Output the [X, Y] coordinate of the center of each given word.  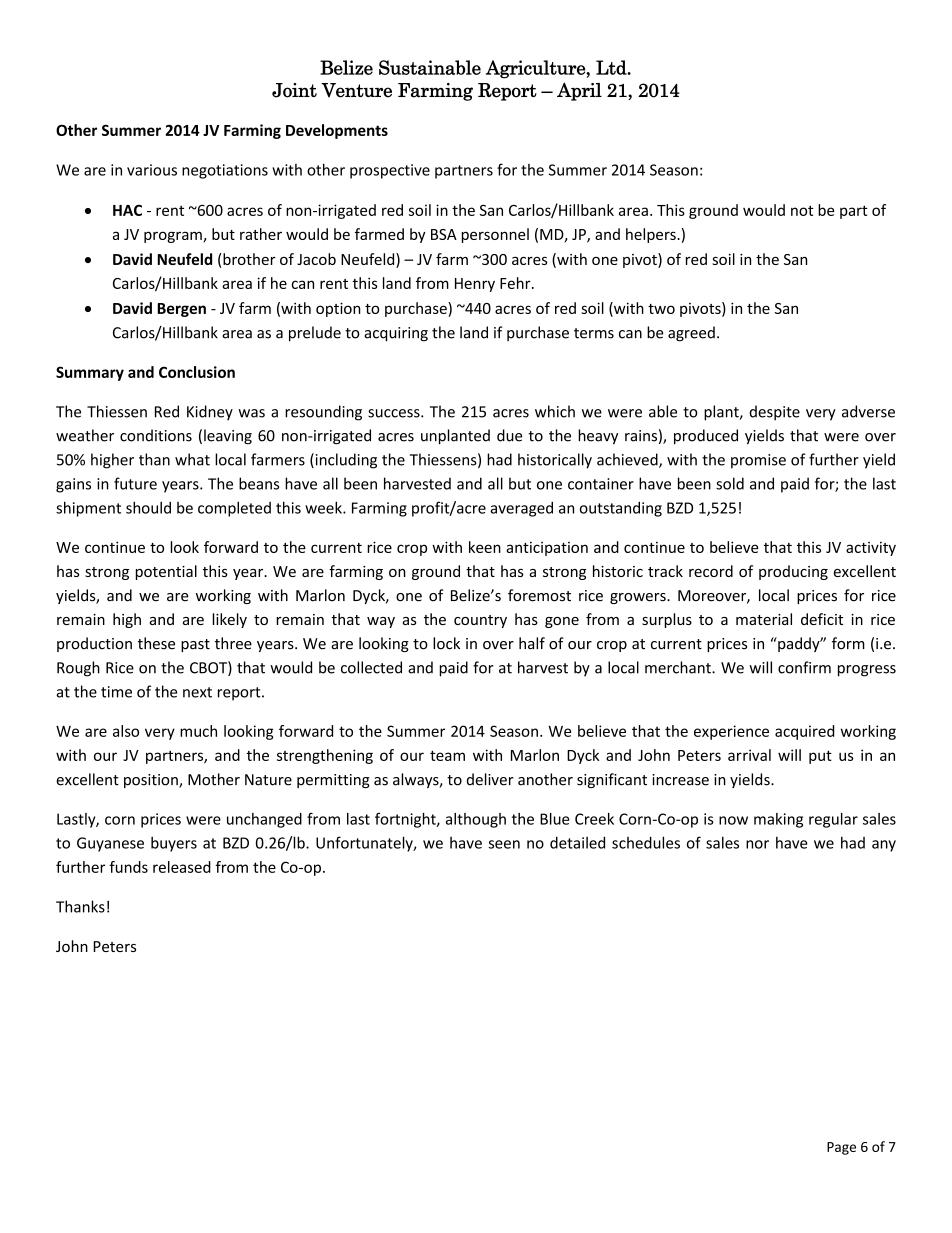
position [152, 781]
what [192, 459]
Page [841, 1148]
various [152, 170]
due [509, 435]
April [579, 91]
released [182, 867]
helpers [652, 235]
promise [758, 461]
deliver [490, 779]
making [778, 820]
